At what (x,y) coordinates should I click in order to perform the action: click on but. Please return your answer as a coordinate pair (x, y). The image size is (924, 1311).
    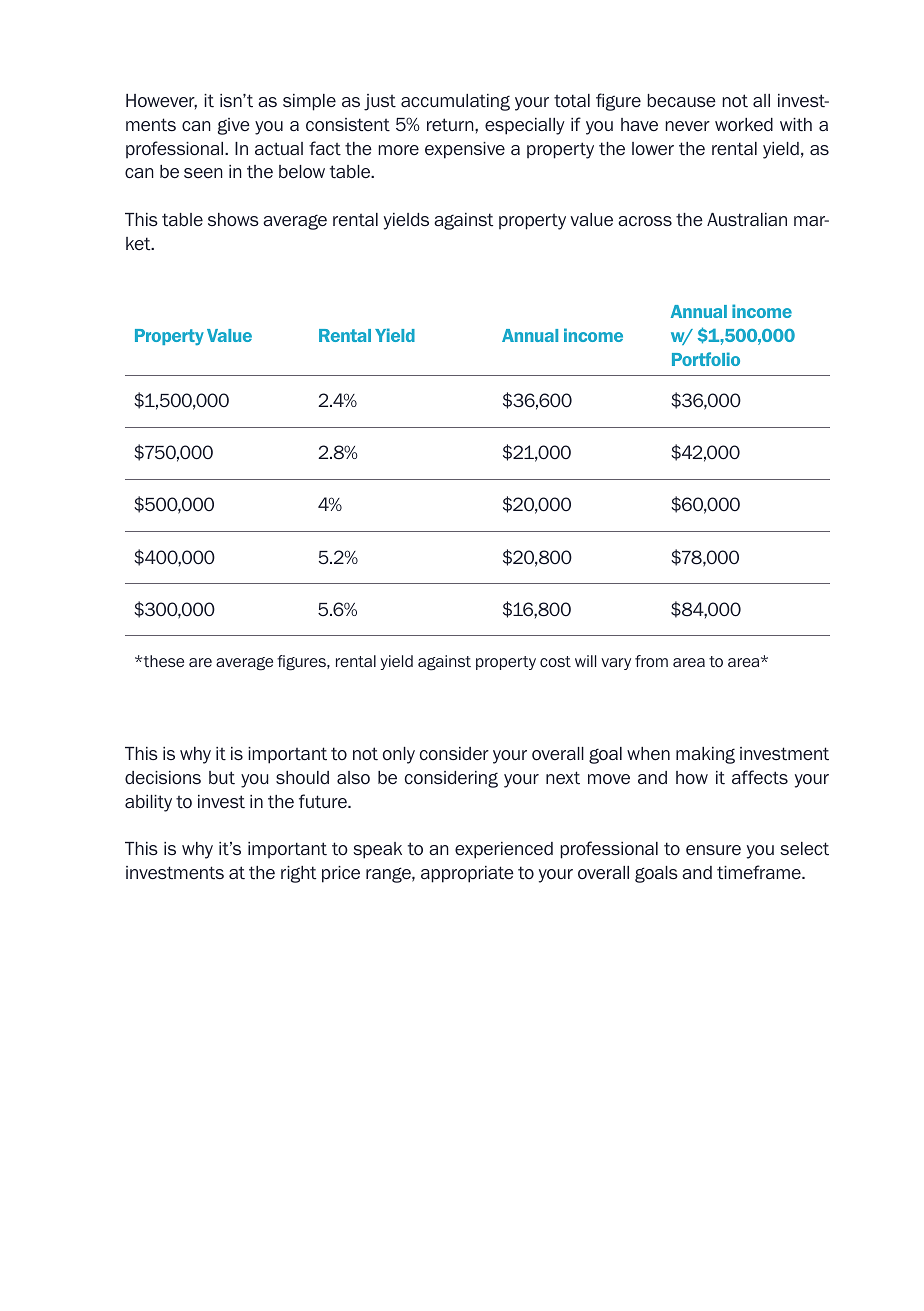
    Looking at the image, I should click on (222, 778).
